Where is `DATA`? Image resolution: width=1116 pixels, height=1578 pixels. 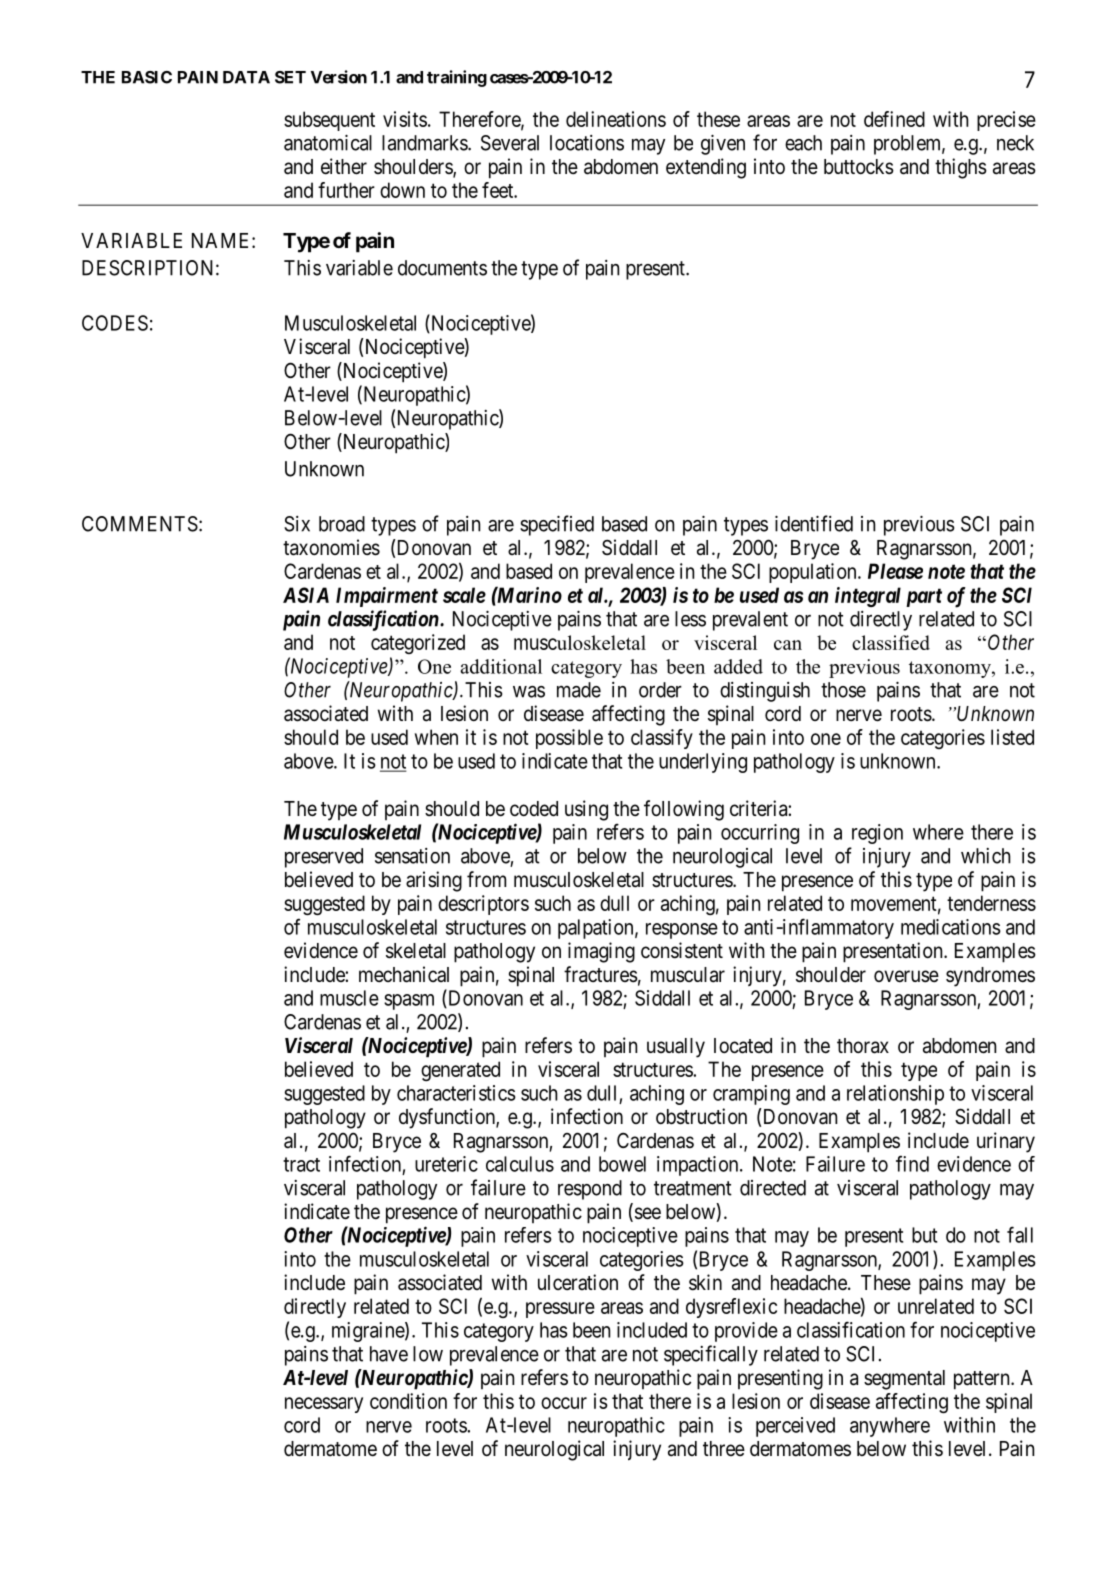
DATA is located at coordinates (246, 77).
